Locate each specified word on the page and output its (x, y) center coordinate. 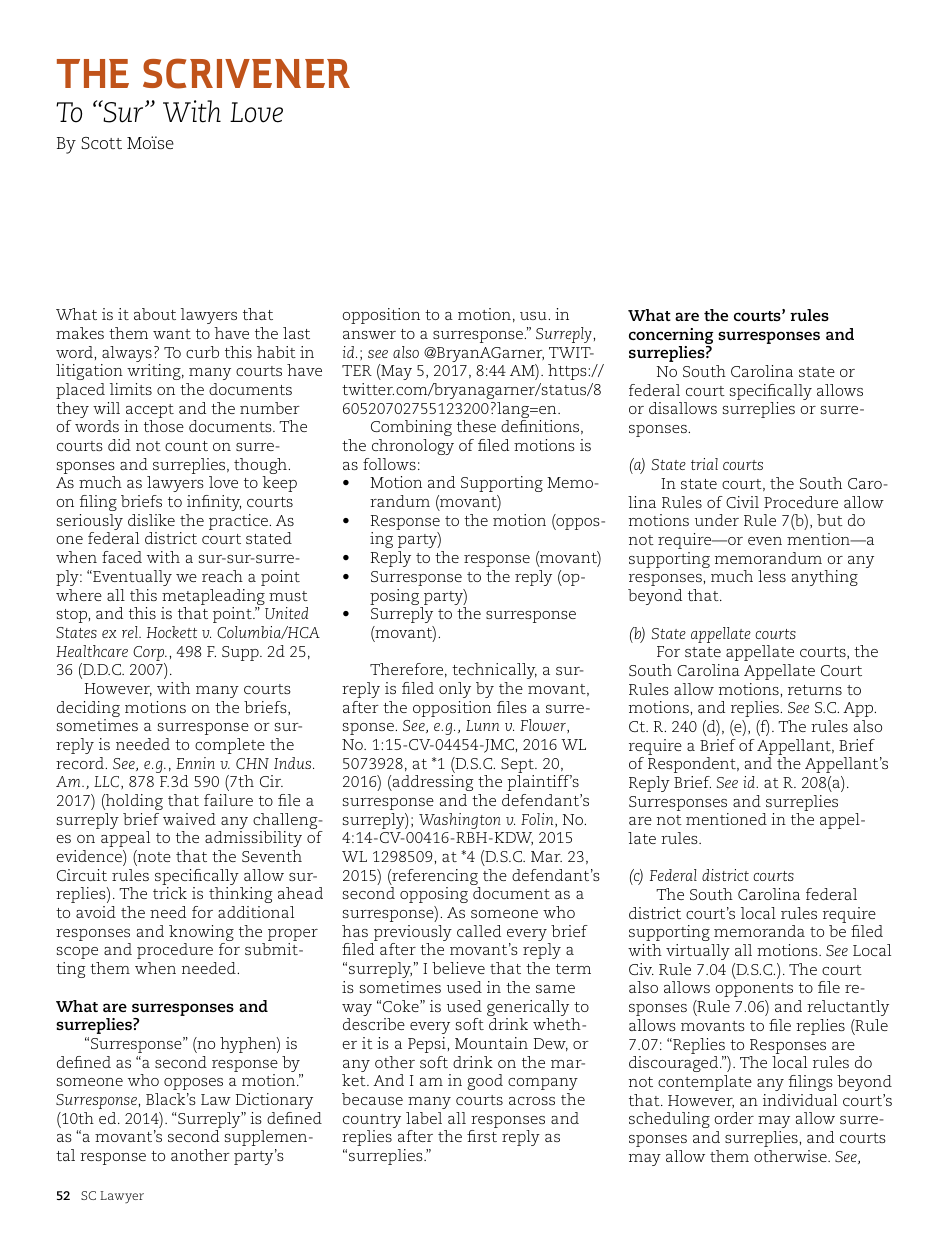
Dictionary (274, 1101)
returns (815, 690)
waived (189, 819)
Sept (518, 767)
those (164, 426)
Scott (101, 143)
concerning (671, 337)
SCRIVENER (246, 73)
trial (704, 464)
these (476, 426)
